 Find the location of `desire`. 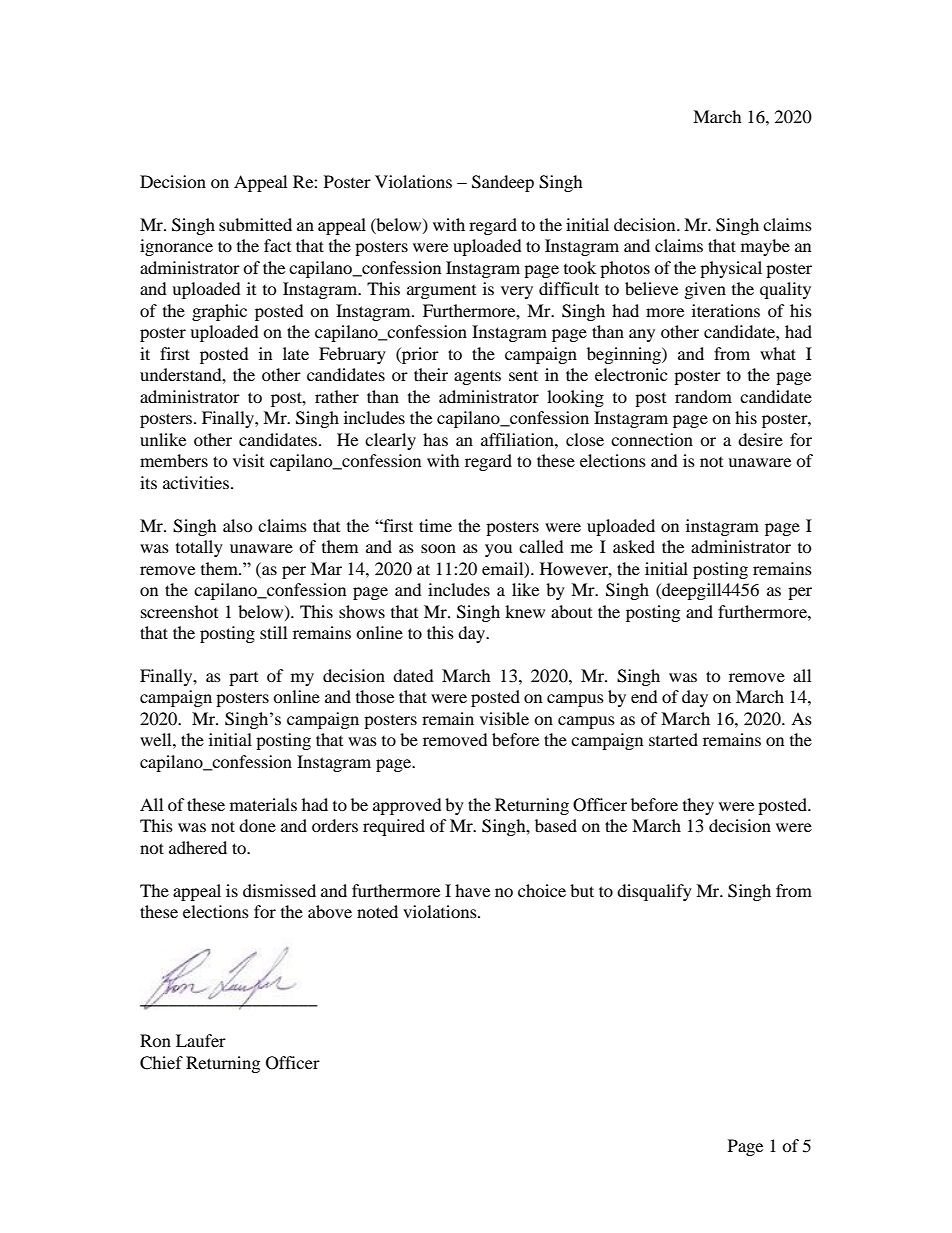

desire is located at coordinates (760, 439).
